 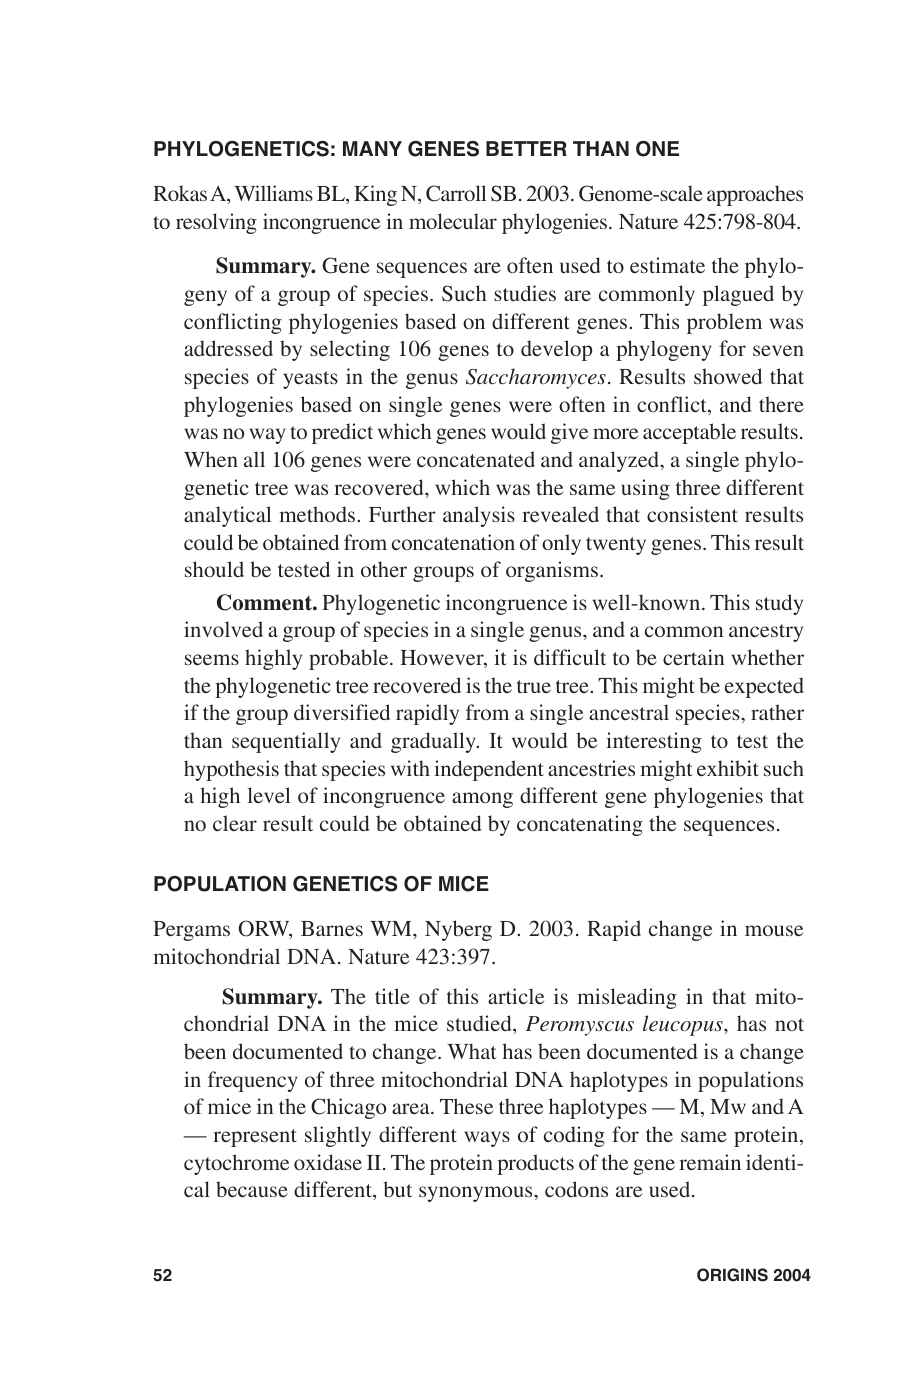 I want to click on cytochrome, so click(x=236, y=1164).
